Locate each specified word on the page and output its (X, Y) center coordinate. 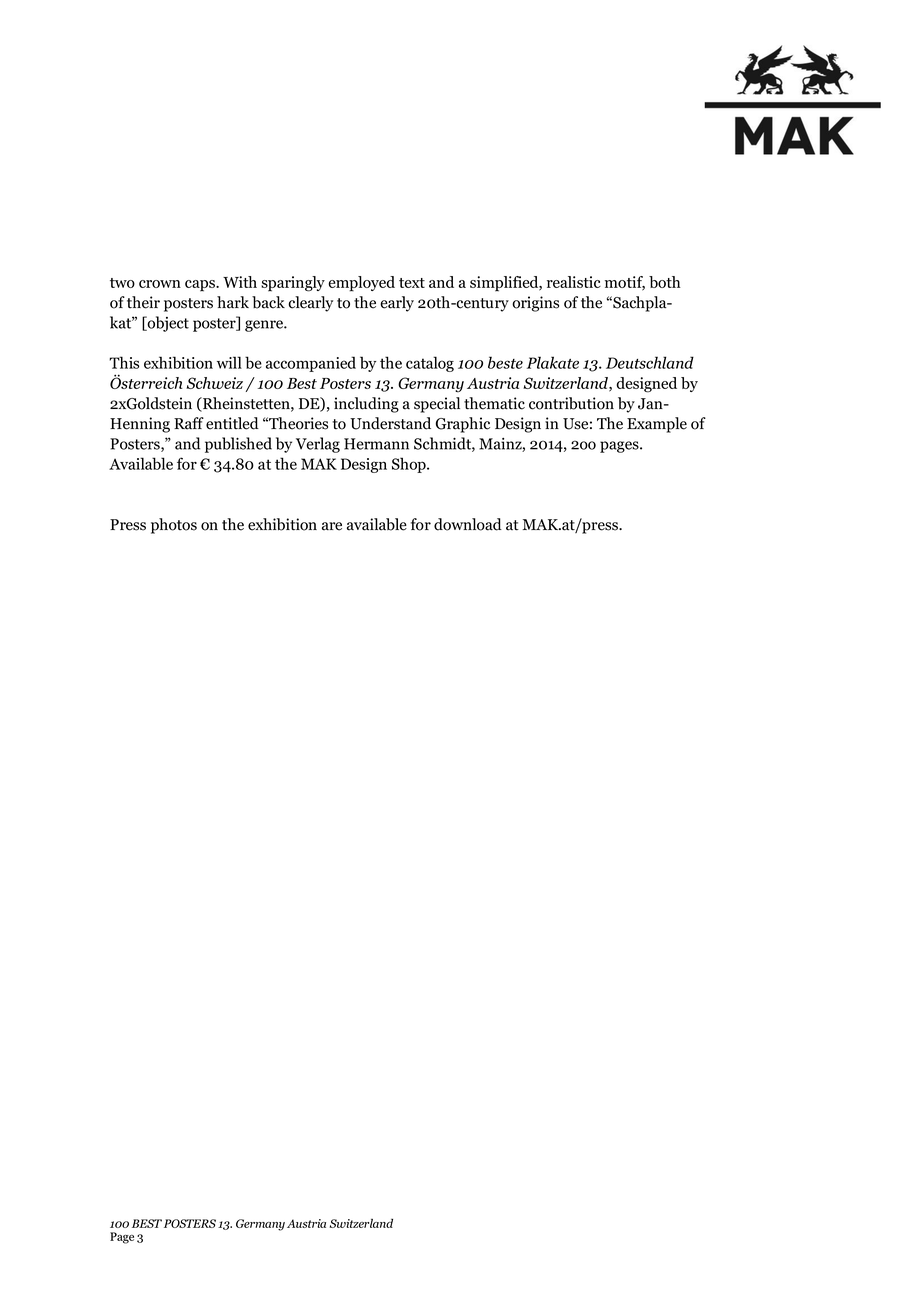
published (238, 445)
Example (657, 425)
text (412, 283)
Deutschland (650, 362)
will (229, 362)
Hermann (376, 444)
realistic (574, 282)
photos (174, 526)
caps (201, 286)
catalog (430, 364)
